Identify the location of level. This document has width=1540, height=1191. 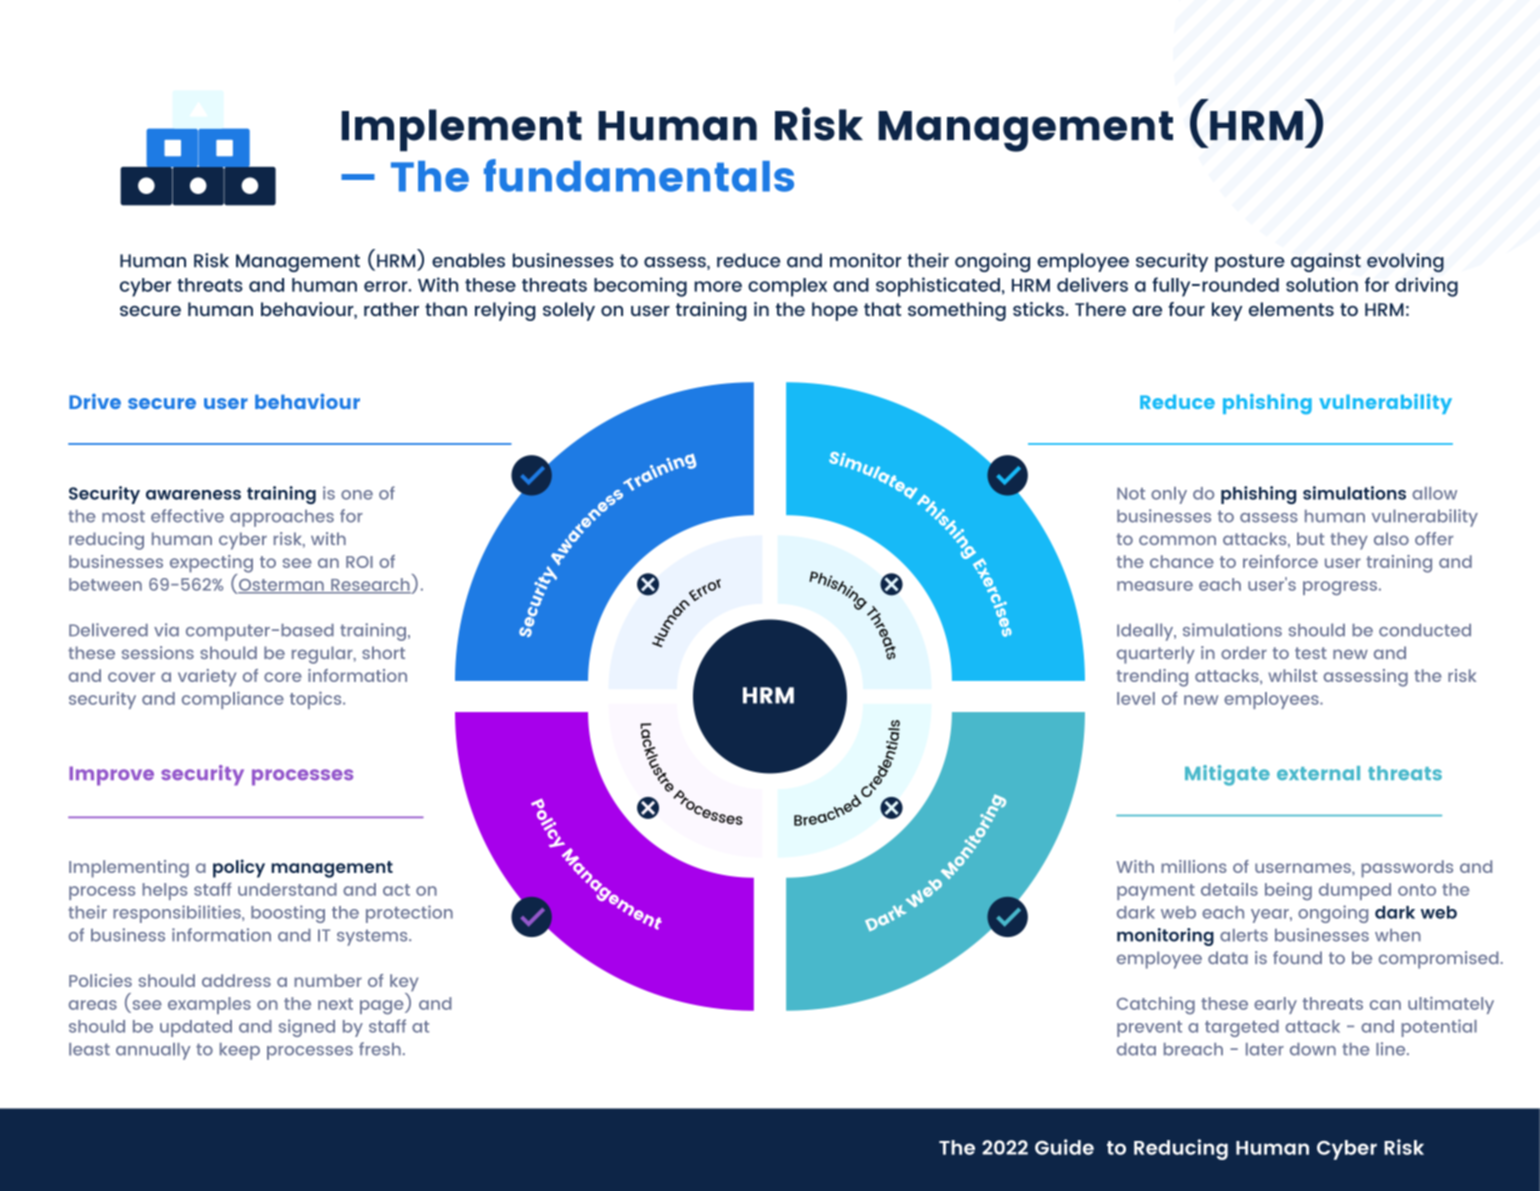
(1136, 698).
